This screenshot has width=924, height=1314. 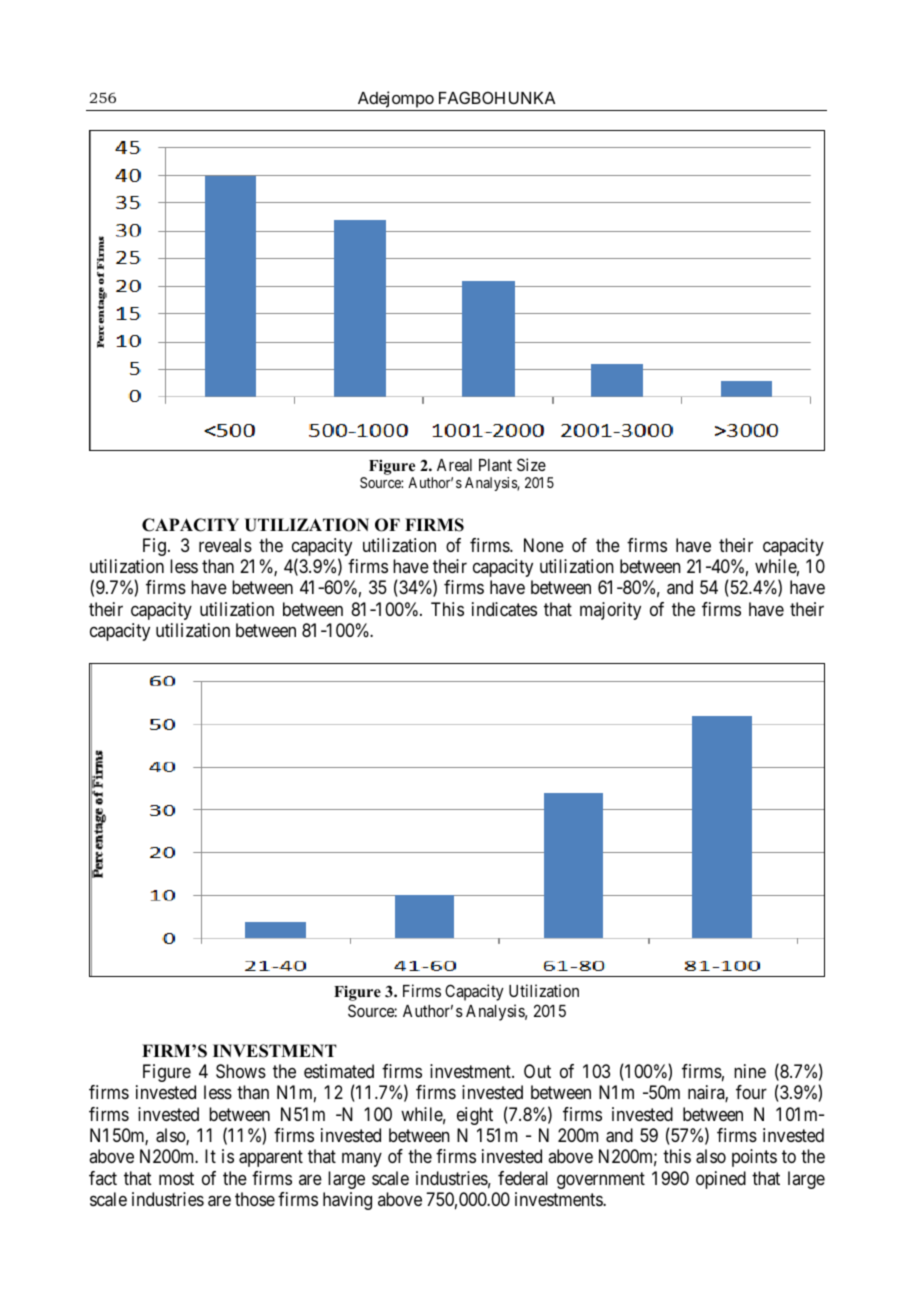 What do you see at coordinates (504, 609) in the screenshot?
I see `indicates` at bounding box center [504, 609].
